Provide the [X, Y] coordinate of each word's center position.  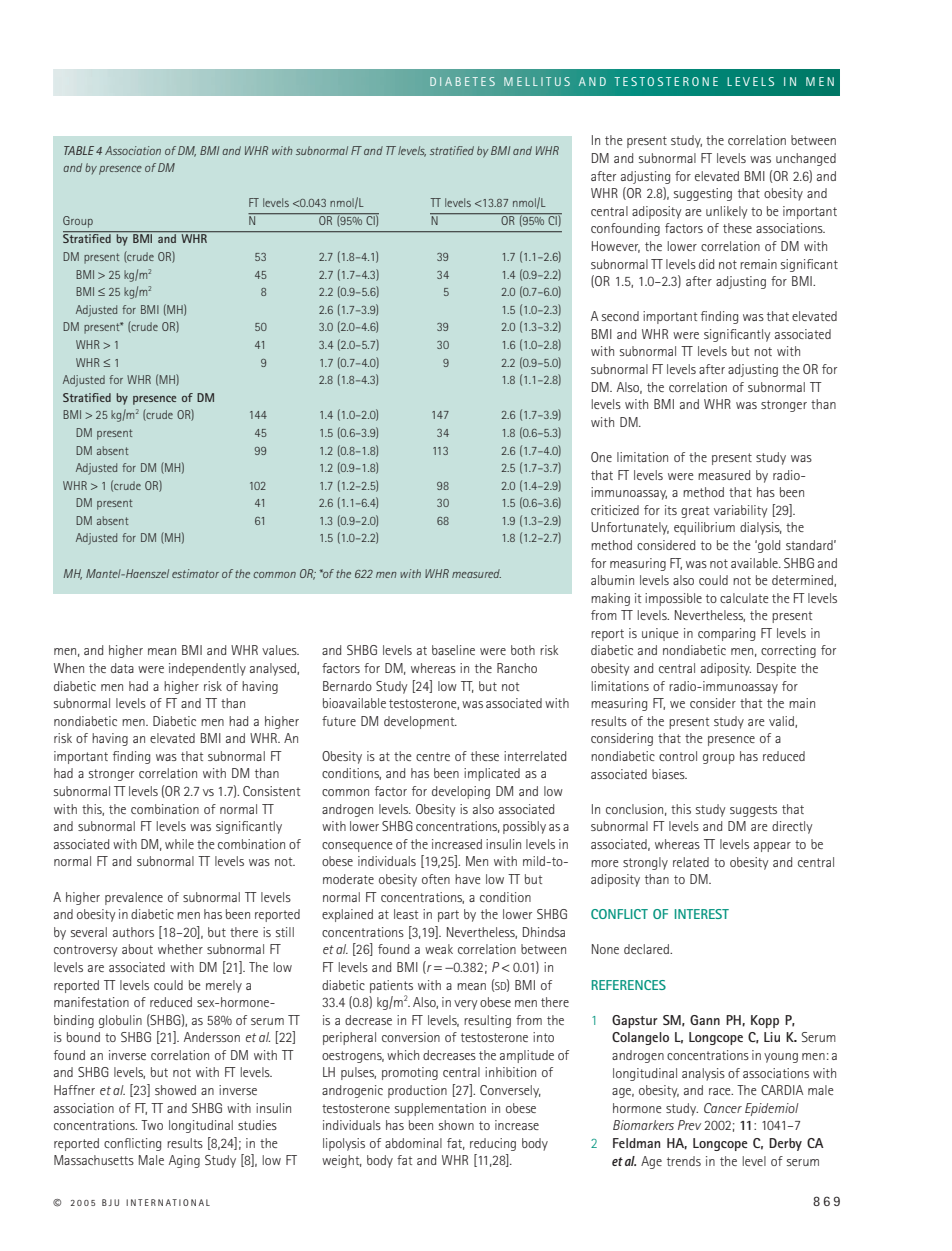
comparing [726, 634]
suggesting [703, 194]
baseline [453, 650]
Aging [184, 1161]
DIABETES [462, 81]
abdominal [413, 1143]
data [122, 668]
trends [684, 1161]
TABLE [79, 150]
